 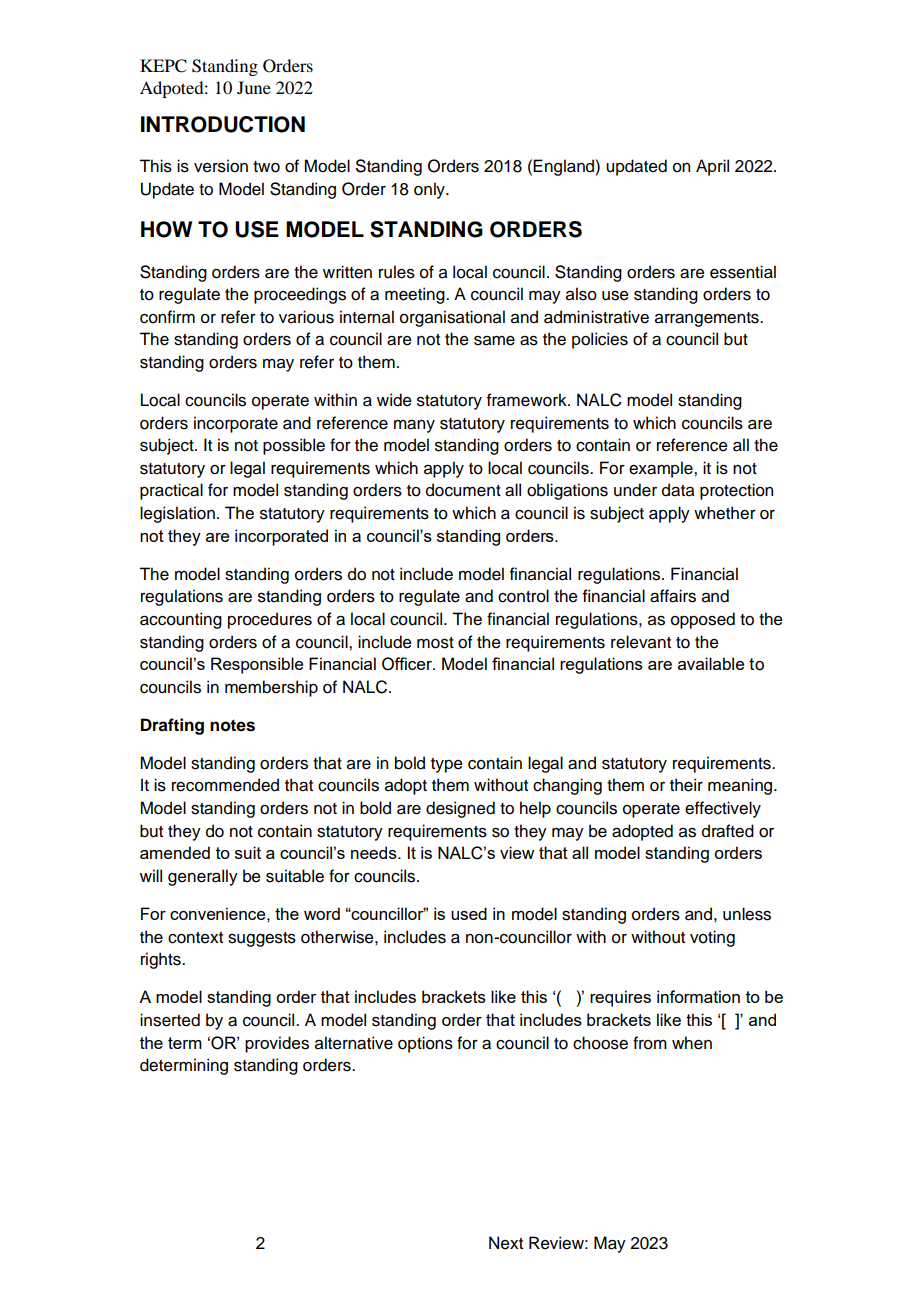 I want to click on provides, so click(x=277, y=1044).
